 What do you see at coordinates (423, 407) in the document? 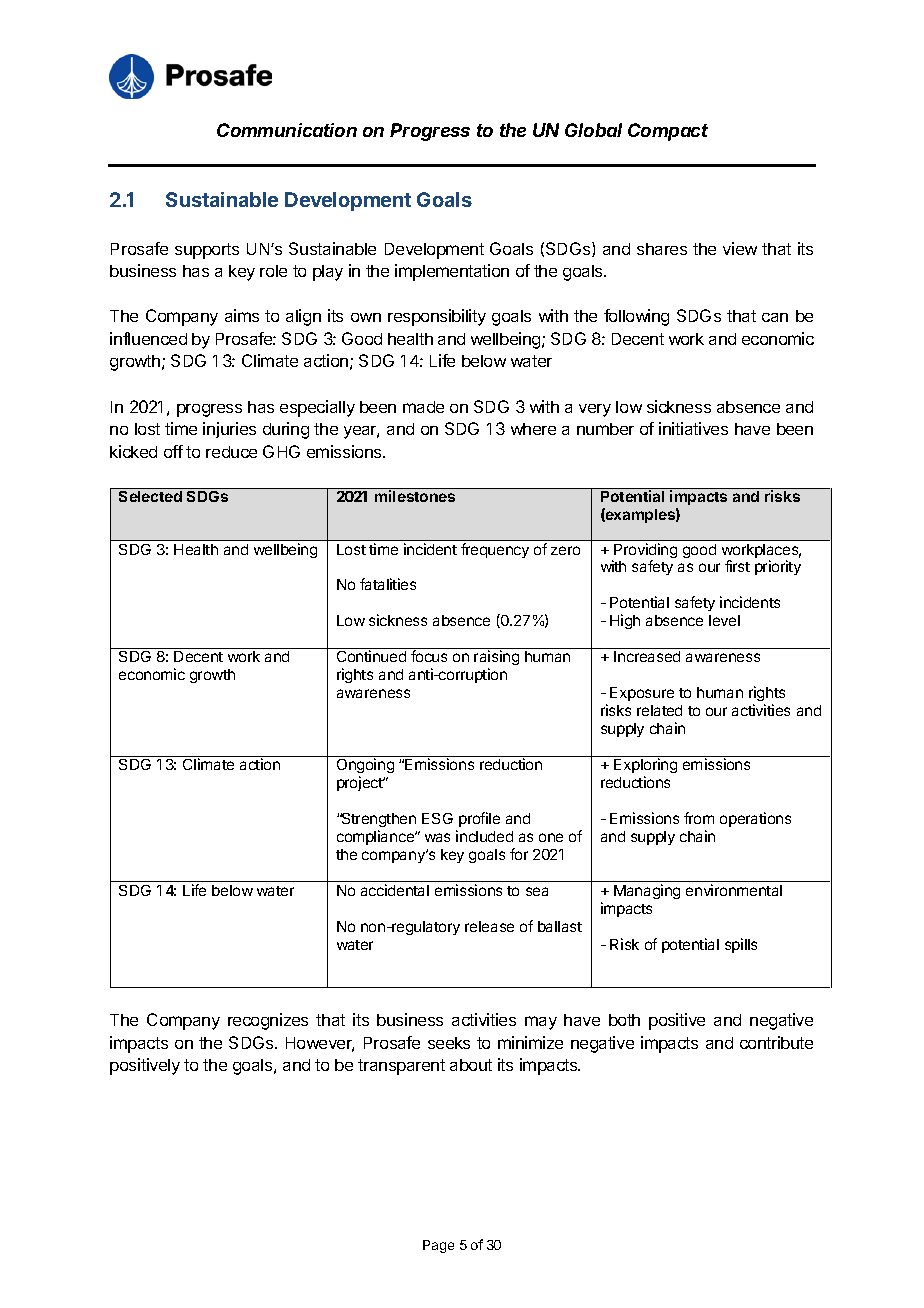
I see `made` at bounding box center [423, 407].
